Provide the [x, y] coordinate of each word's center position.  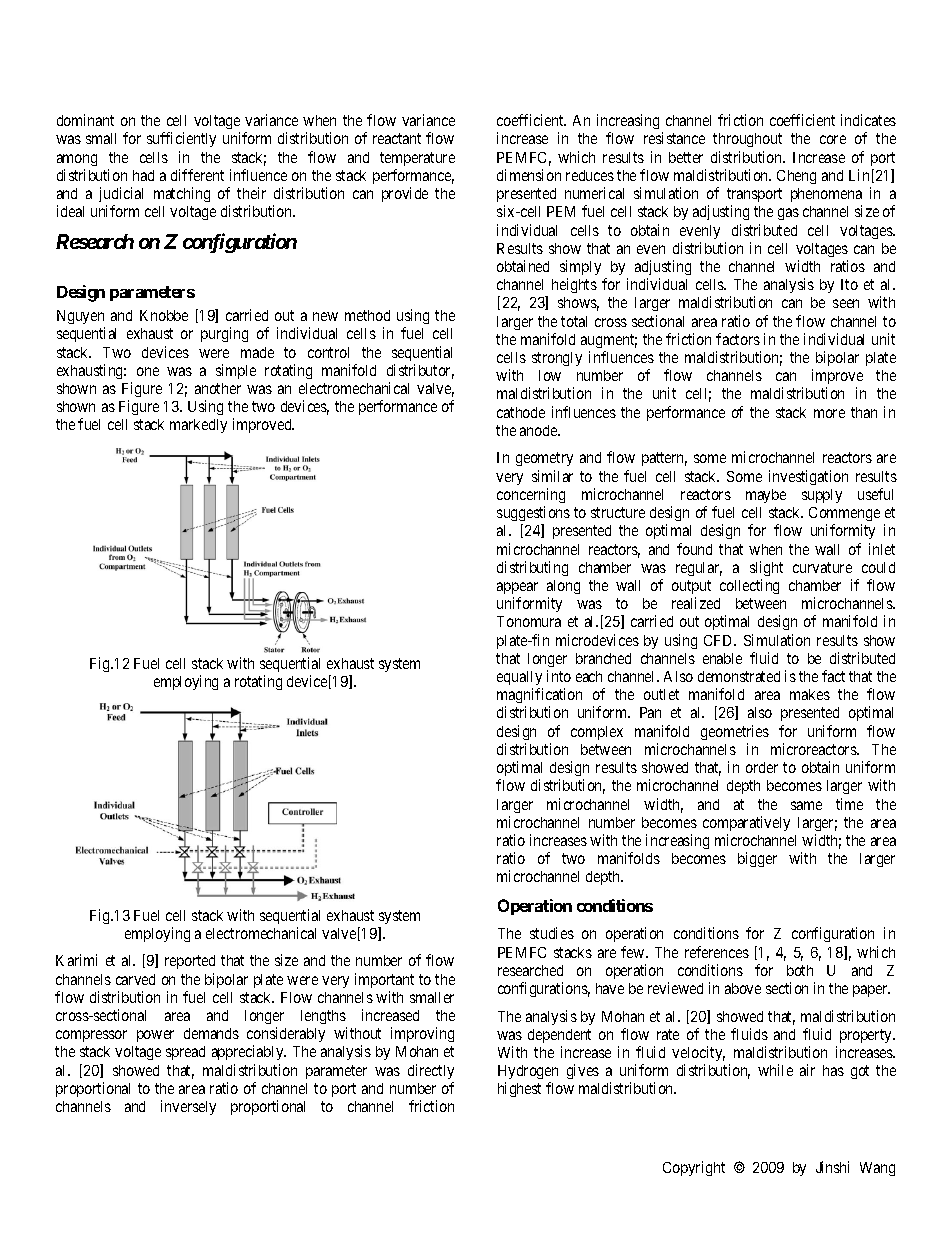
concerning [531, 495]
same [806, 805]
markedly [198, 426]
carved [135, 979]
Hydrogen [528, 1074]
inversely [188, 1107]
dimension [529, 175]
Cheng [796, 177]
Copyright [694, 1168]
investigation [808, 477]
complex [597, 733]
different [197, 175]
